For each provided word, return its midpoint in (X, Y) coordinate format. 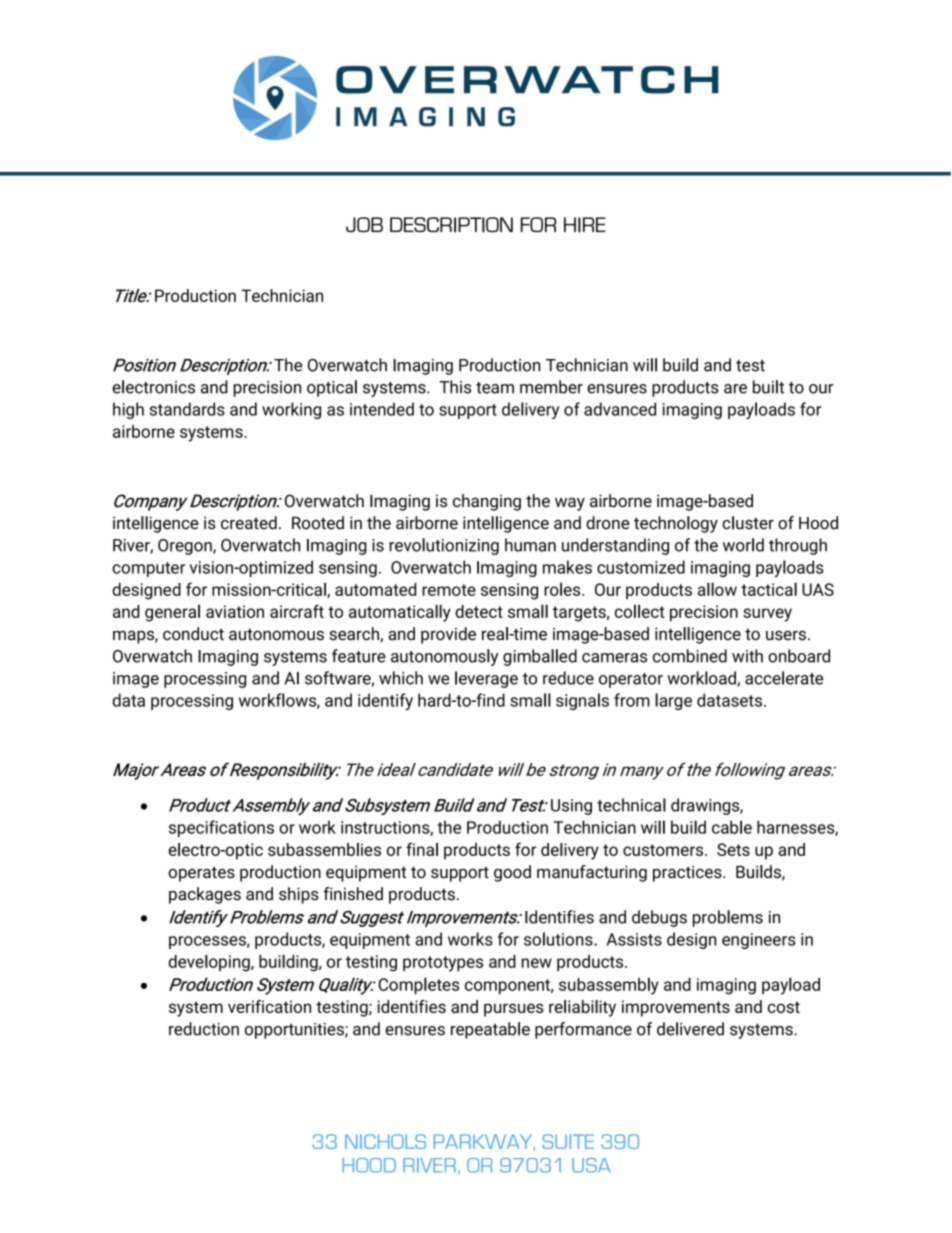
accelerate (784, 678)
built (768, 387)
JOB (364, 224)
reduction (204, 1029)
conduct (193, 634)
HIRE (585, 225)
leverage (486, 679)
